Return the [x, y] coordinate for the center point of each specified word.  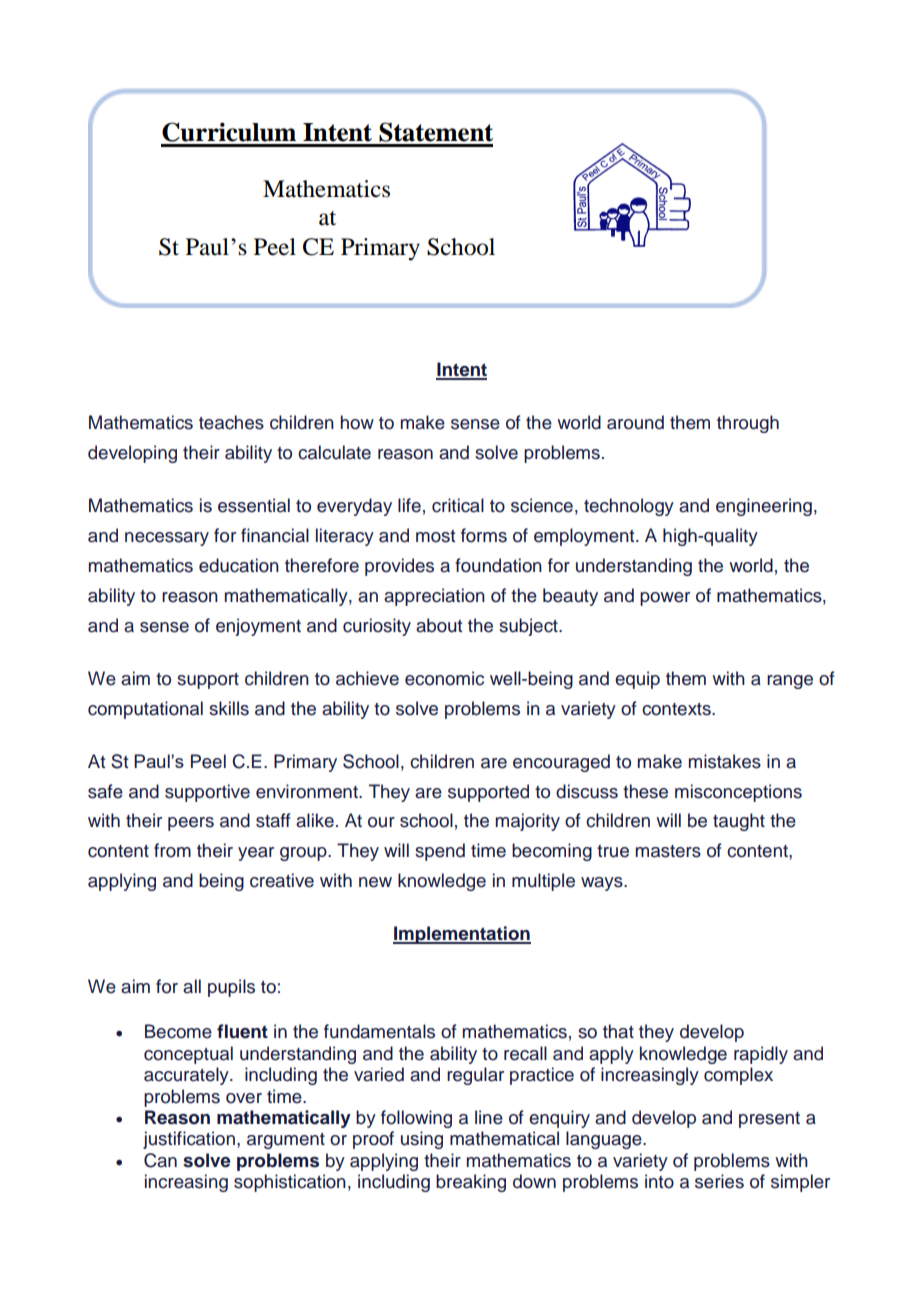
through [748, 424]
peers [191, 824]
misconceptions [738, 793]
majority [528, 822]
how [357, 422]
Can [160, 1160]
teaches [231, 422]
